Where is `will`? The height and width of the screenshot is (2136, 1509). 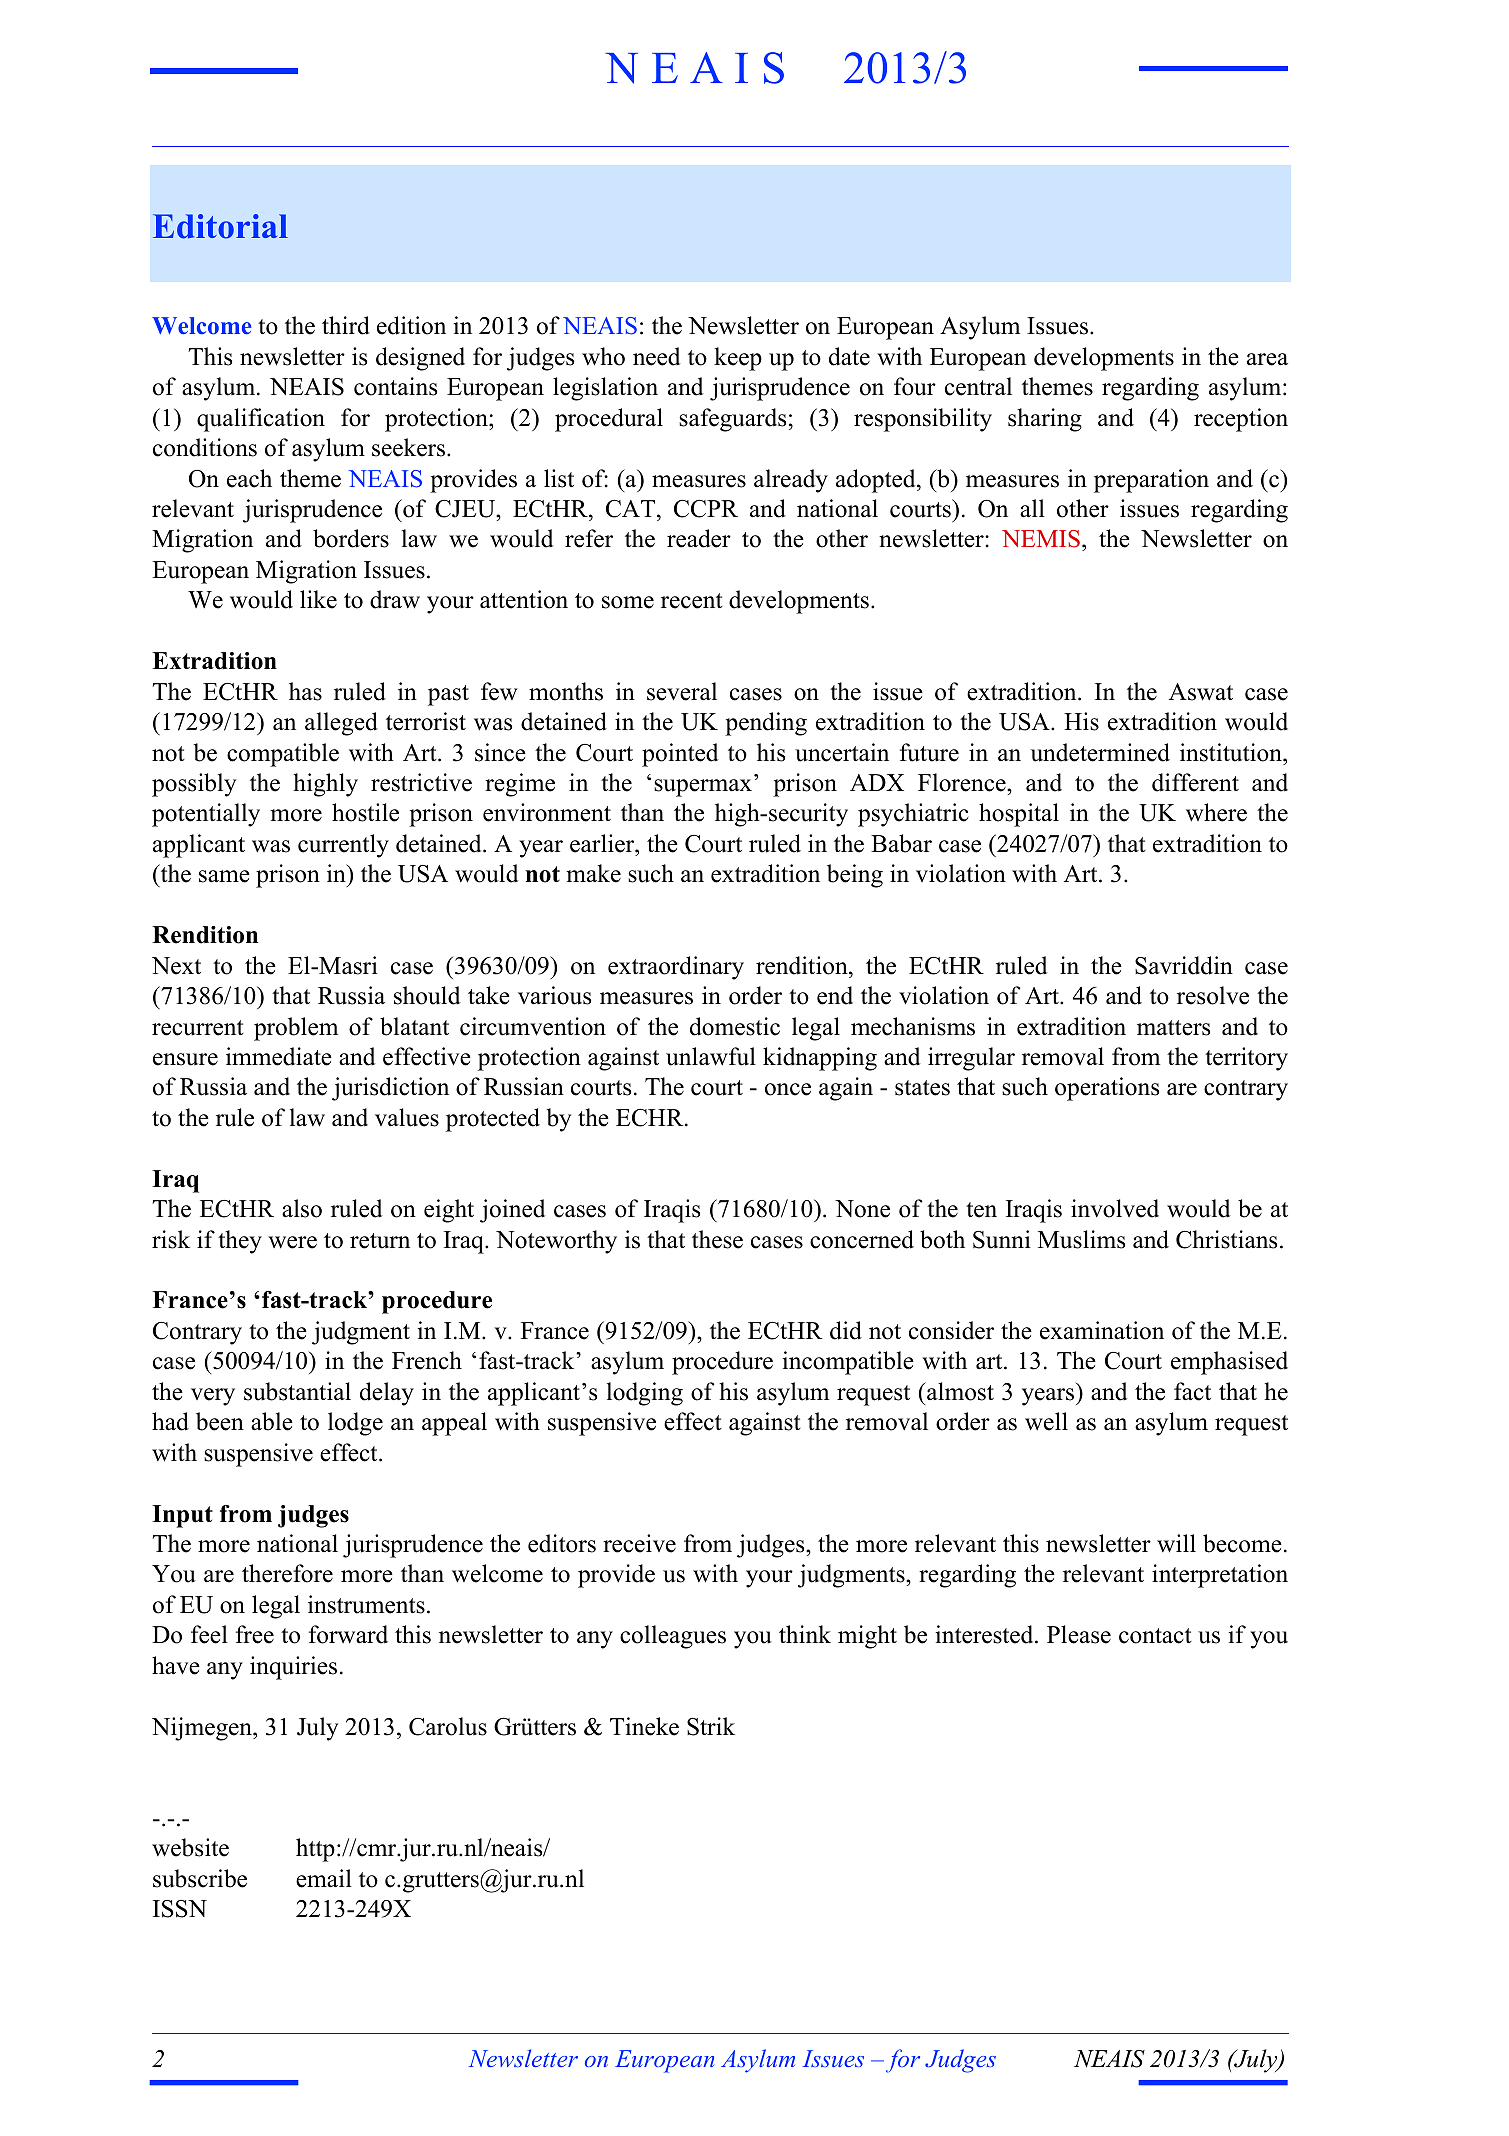 will is located at coordinates (1176, 1543).
